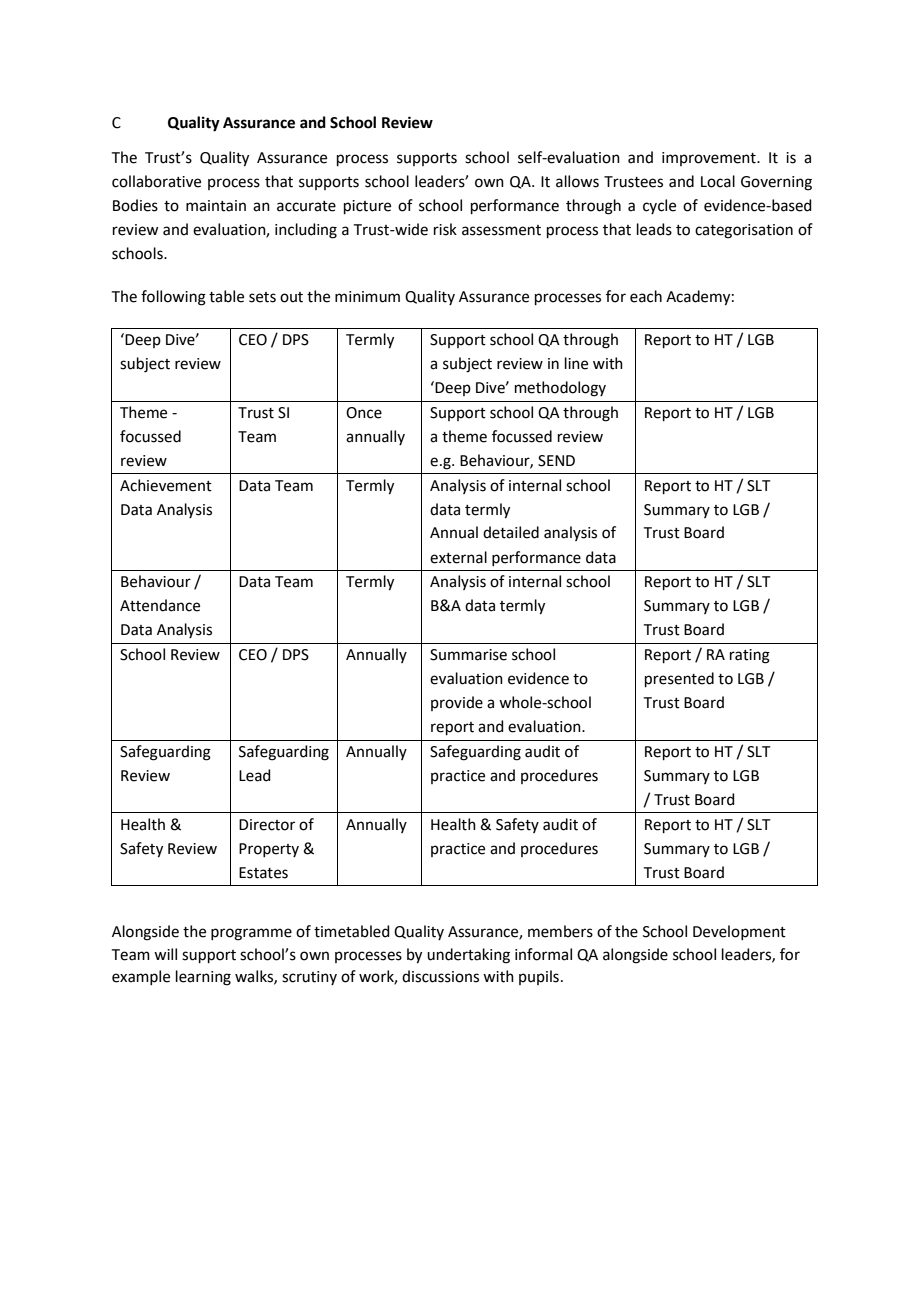  Describe the element at coordinates (457, 703) in the screenshot. I see `provide` at that location.
